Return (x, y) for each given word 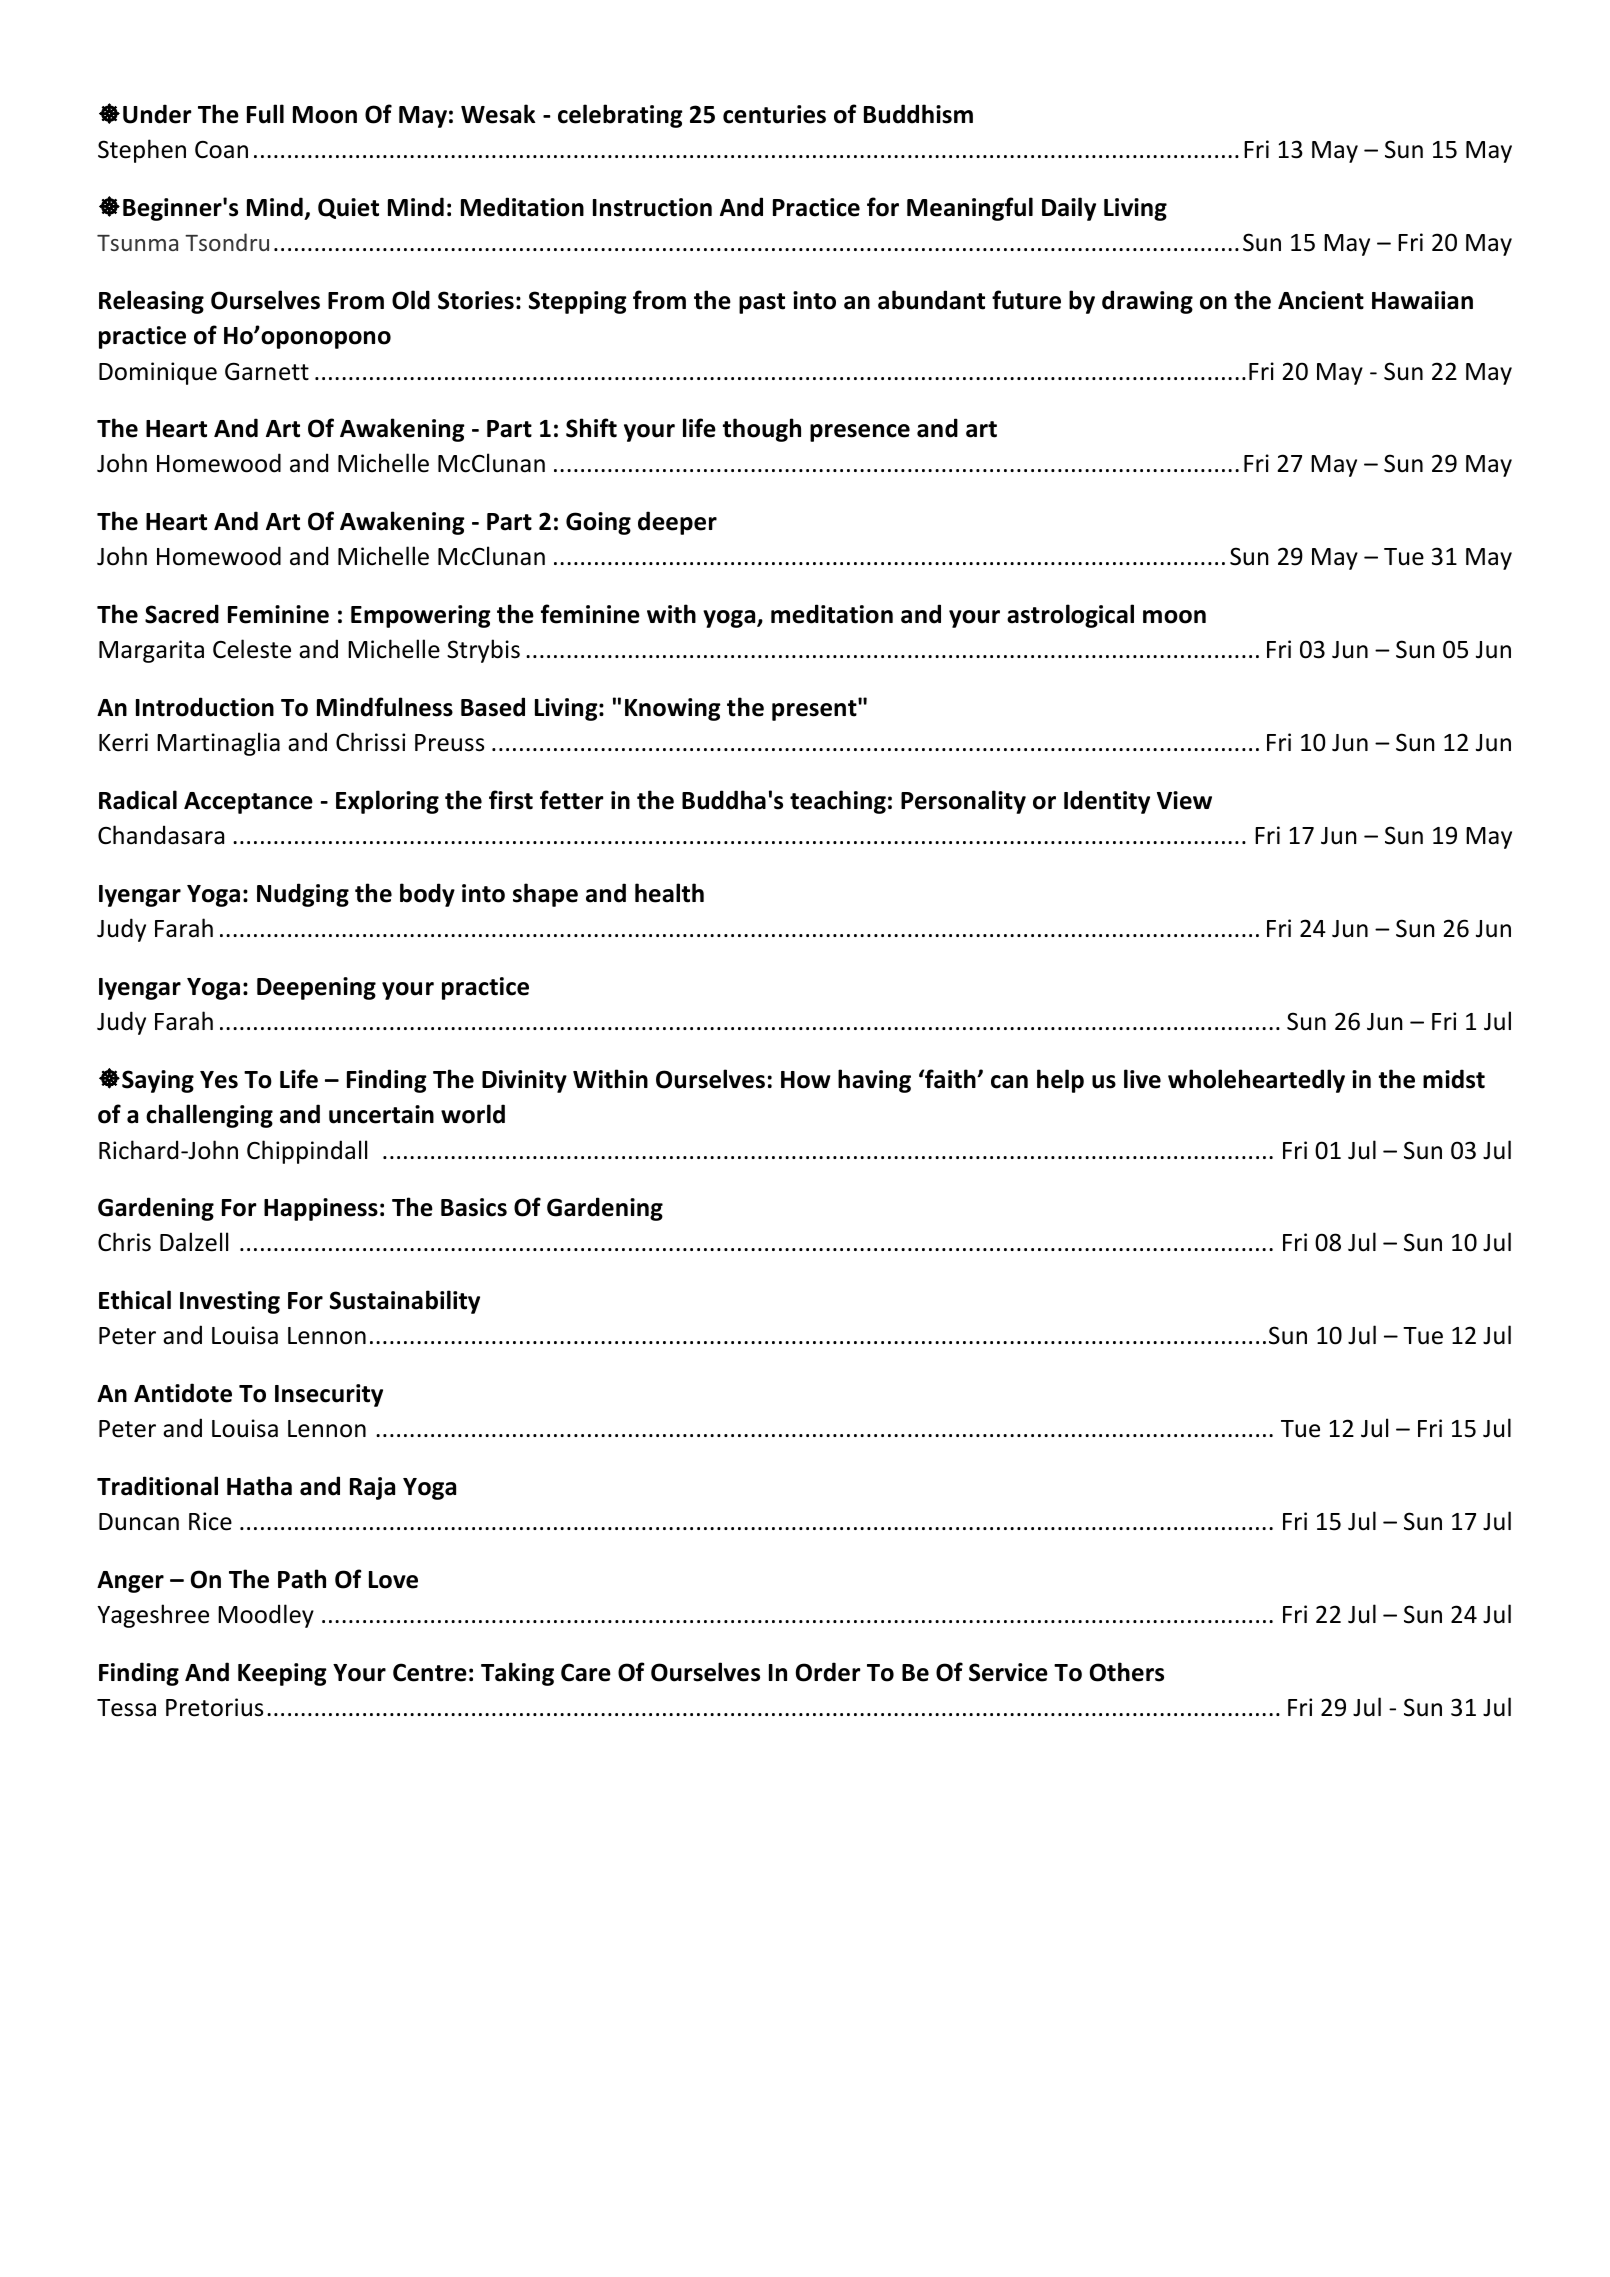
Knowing (673, 709)
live (1142, 1079)
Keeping (282, 1674)
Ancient (1321, 300)
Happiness (321, 1209)
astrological (1070, 616)
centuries (774, 114)
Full (265, 114)
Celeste (252, 649)
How (806, 1080)
